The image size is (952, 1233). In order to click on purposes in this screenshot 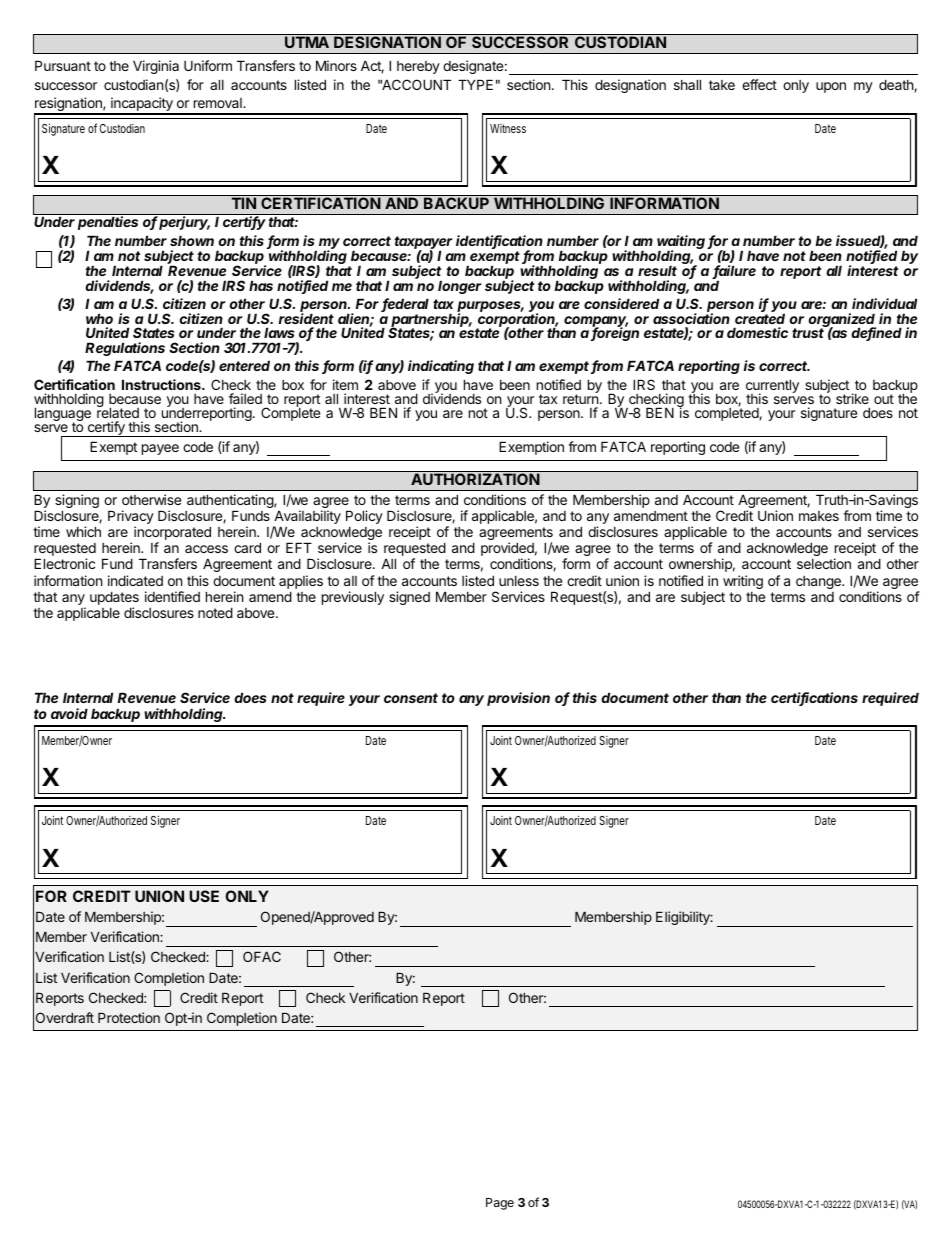, I will do `click(490, 308)`.
